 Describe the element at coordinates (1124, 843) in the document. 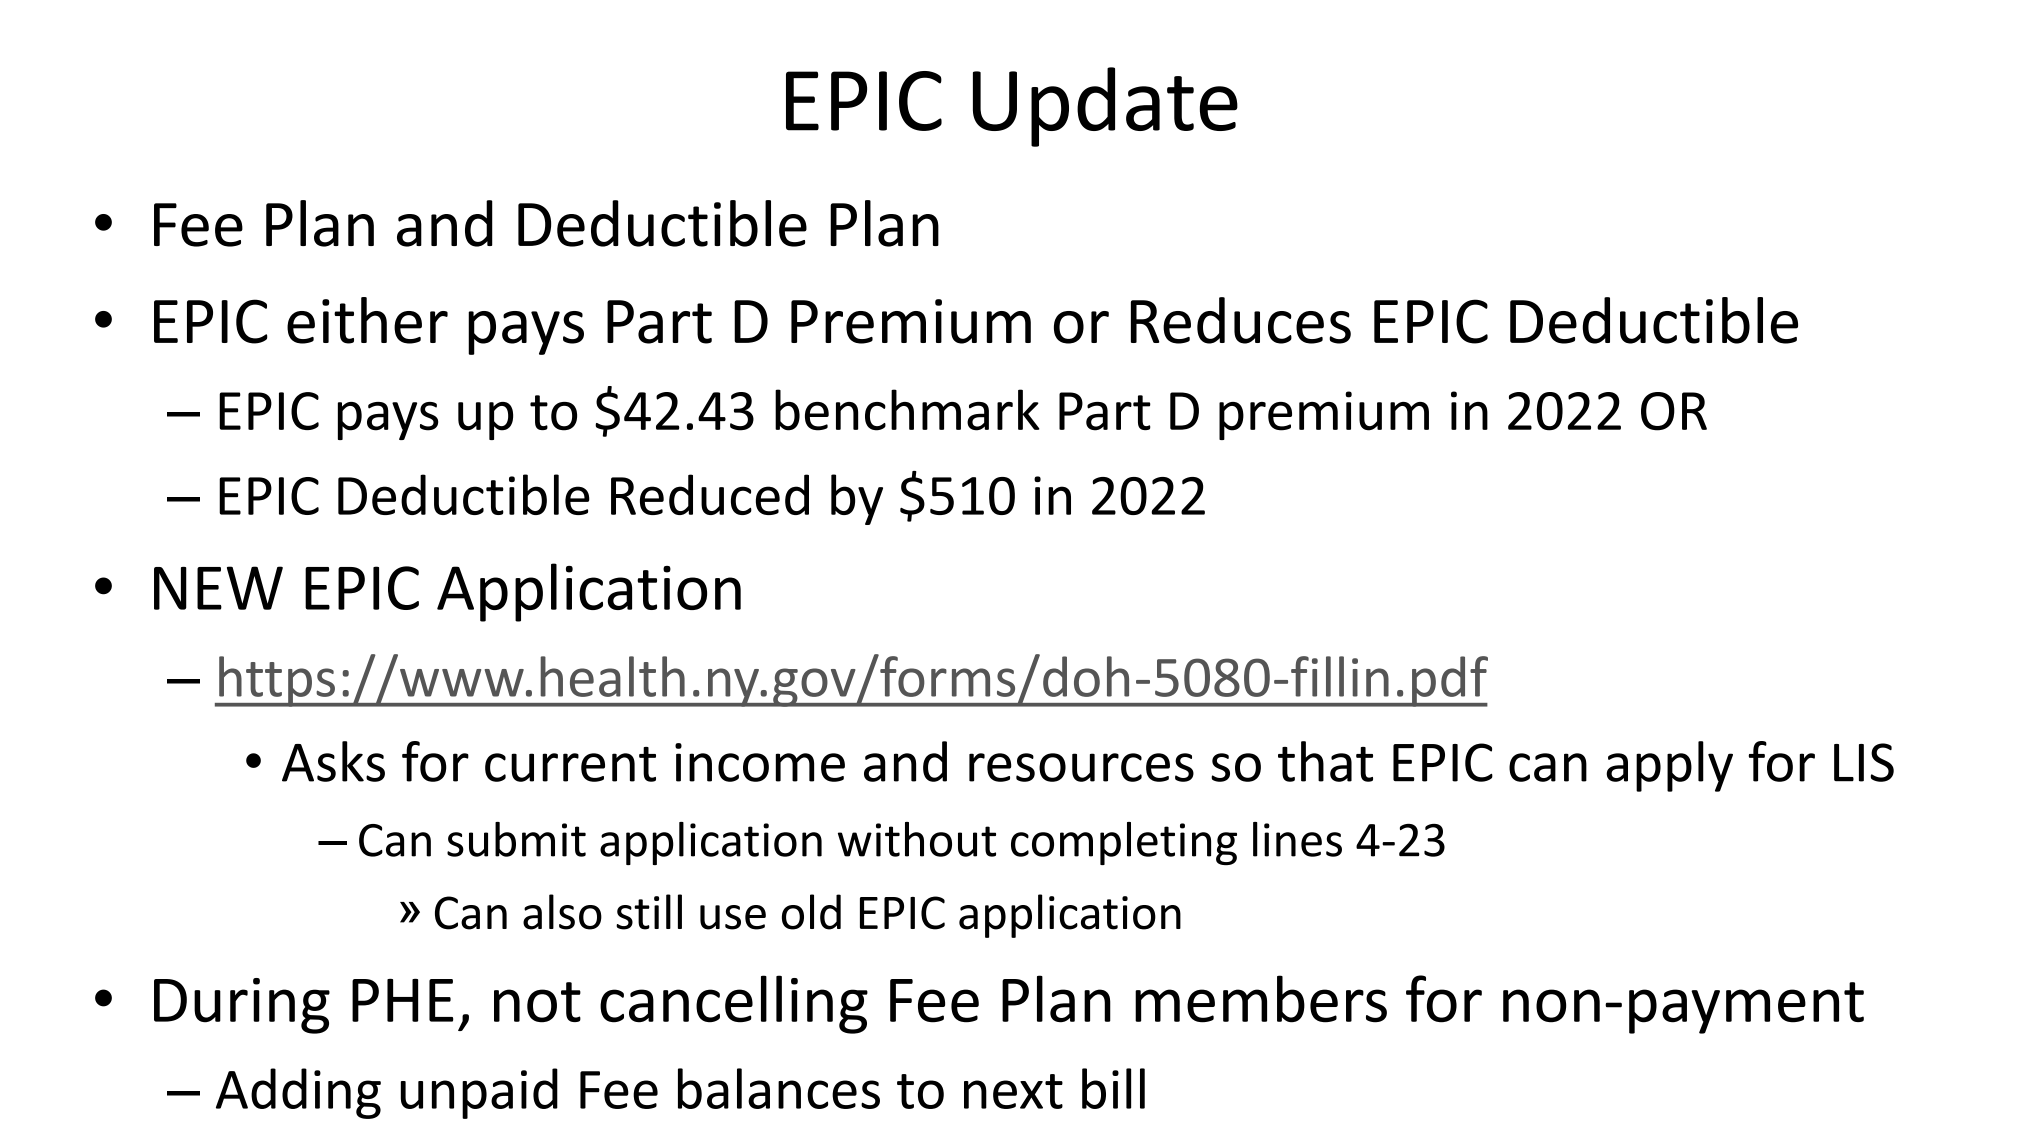

I see `completing` at that location.
